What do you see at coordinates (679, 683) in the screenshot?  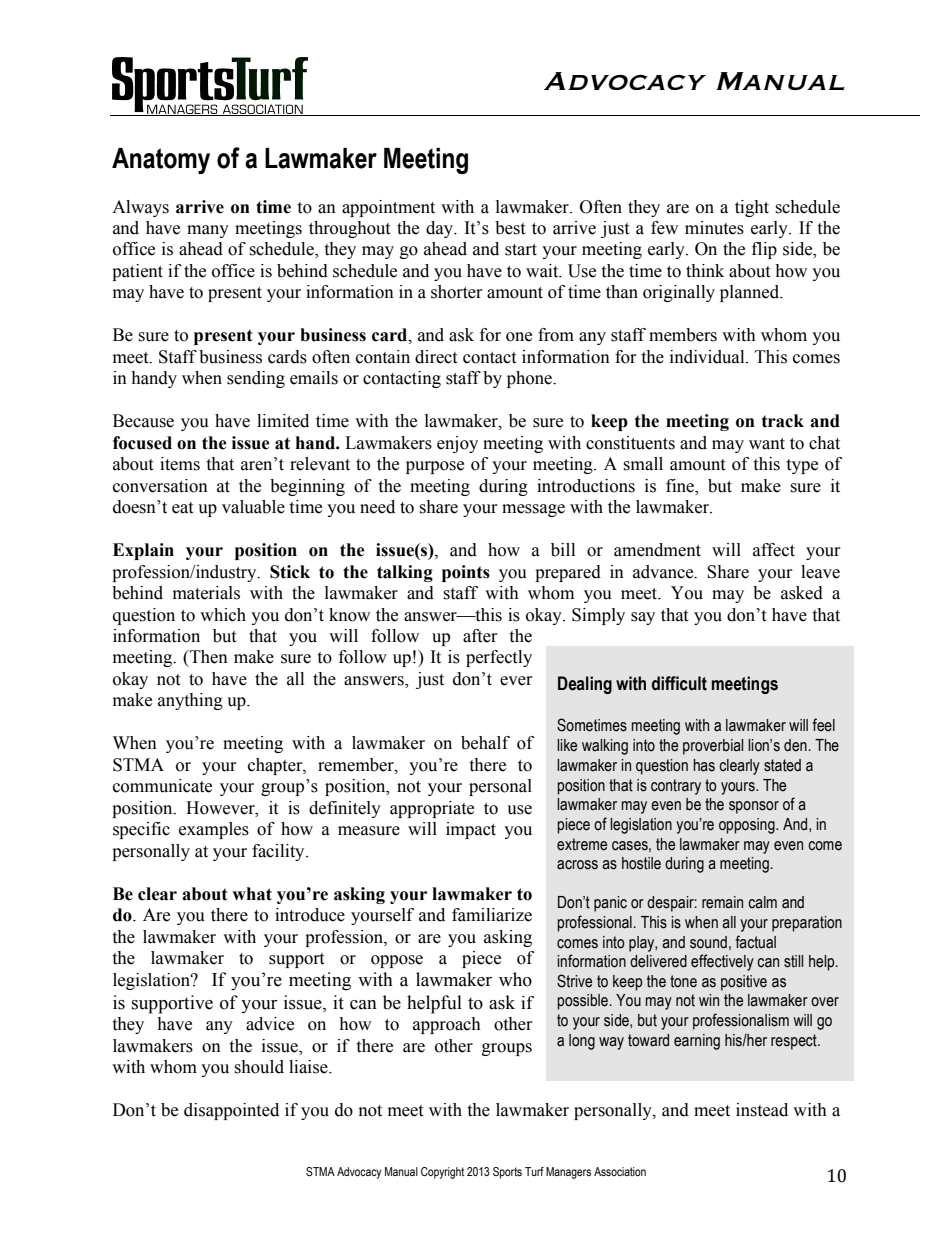 I see `difficult` at bounding box center [679, 683].
